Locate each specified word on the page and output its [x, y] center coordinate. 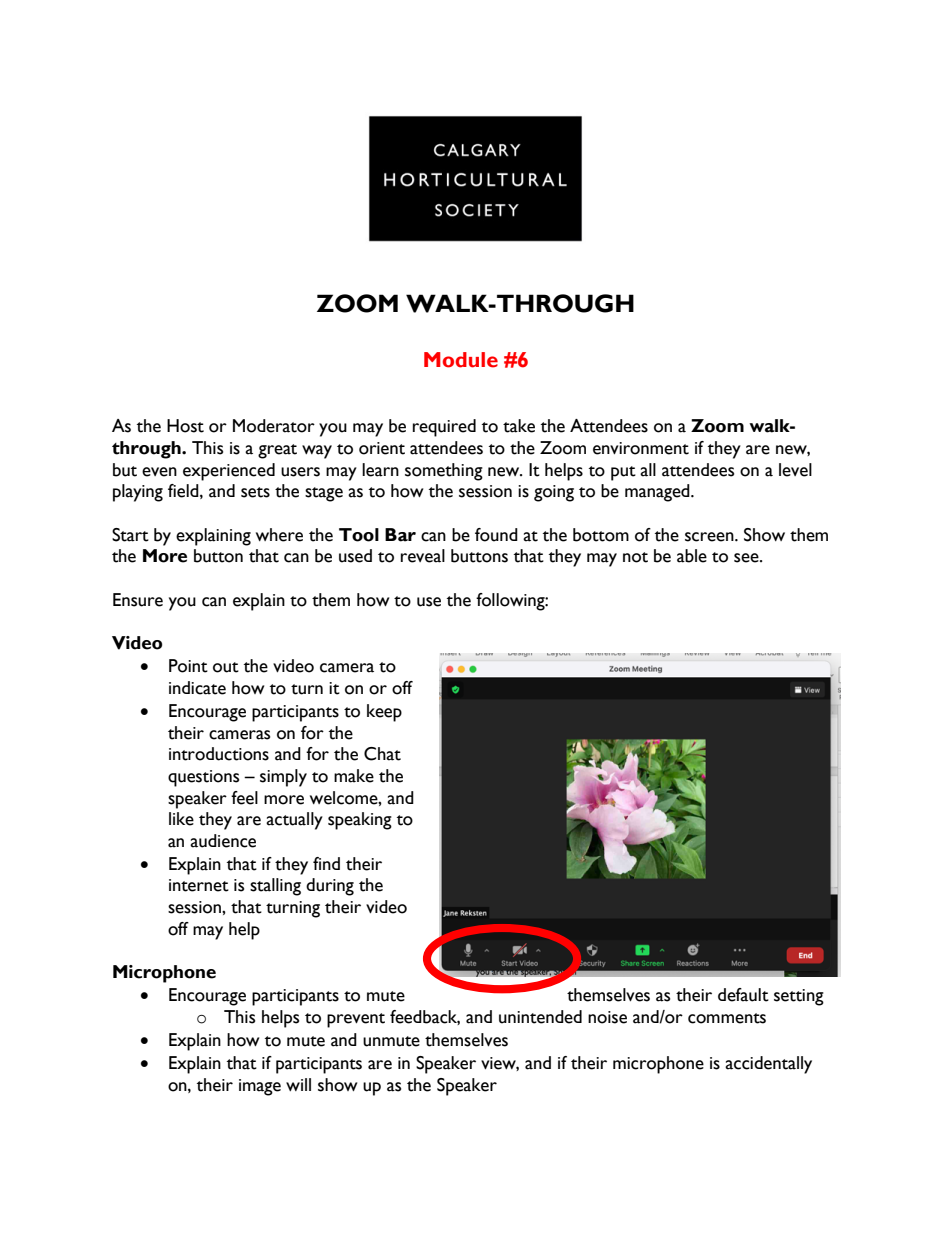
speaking [360, 821]
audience [223, 841]
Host [185, 426]
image [260, 1087]
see [747, 558]
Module [461, 360]
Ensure [138, 600]
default [743, 995]
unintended [540, 1017]
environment [641, 448]
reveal [423, 556]
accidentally [768, 1065]
